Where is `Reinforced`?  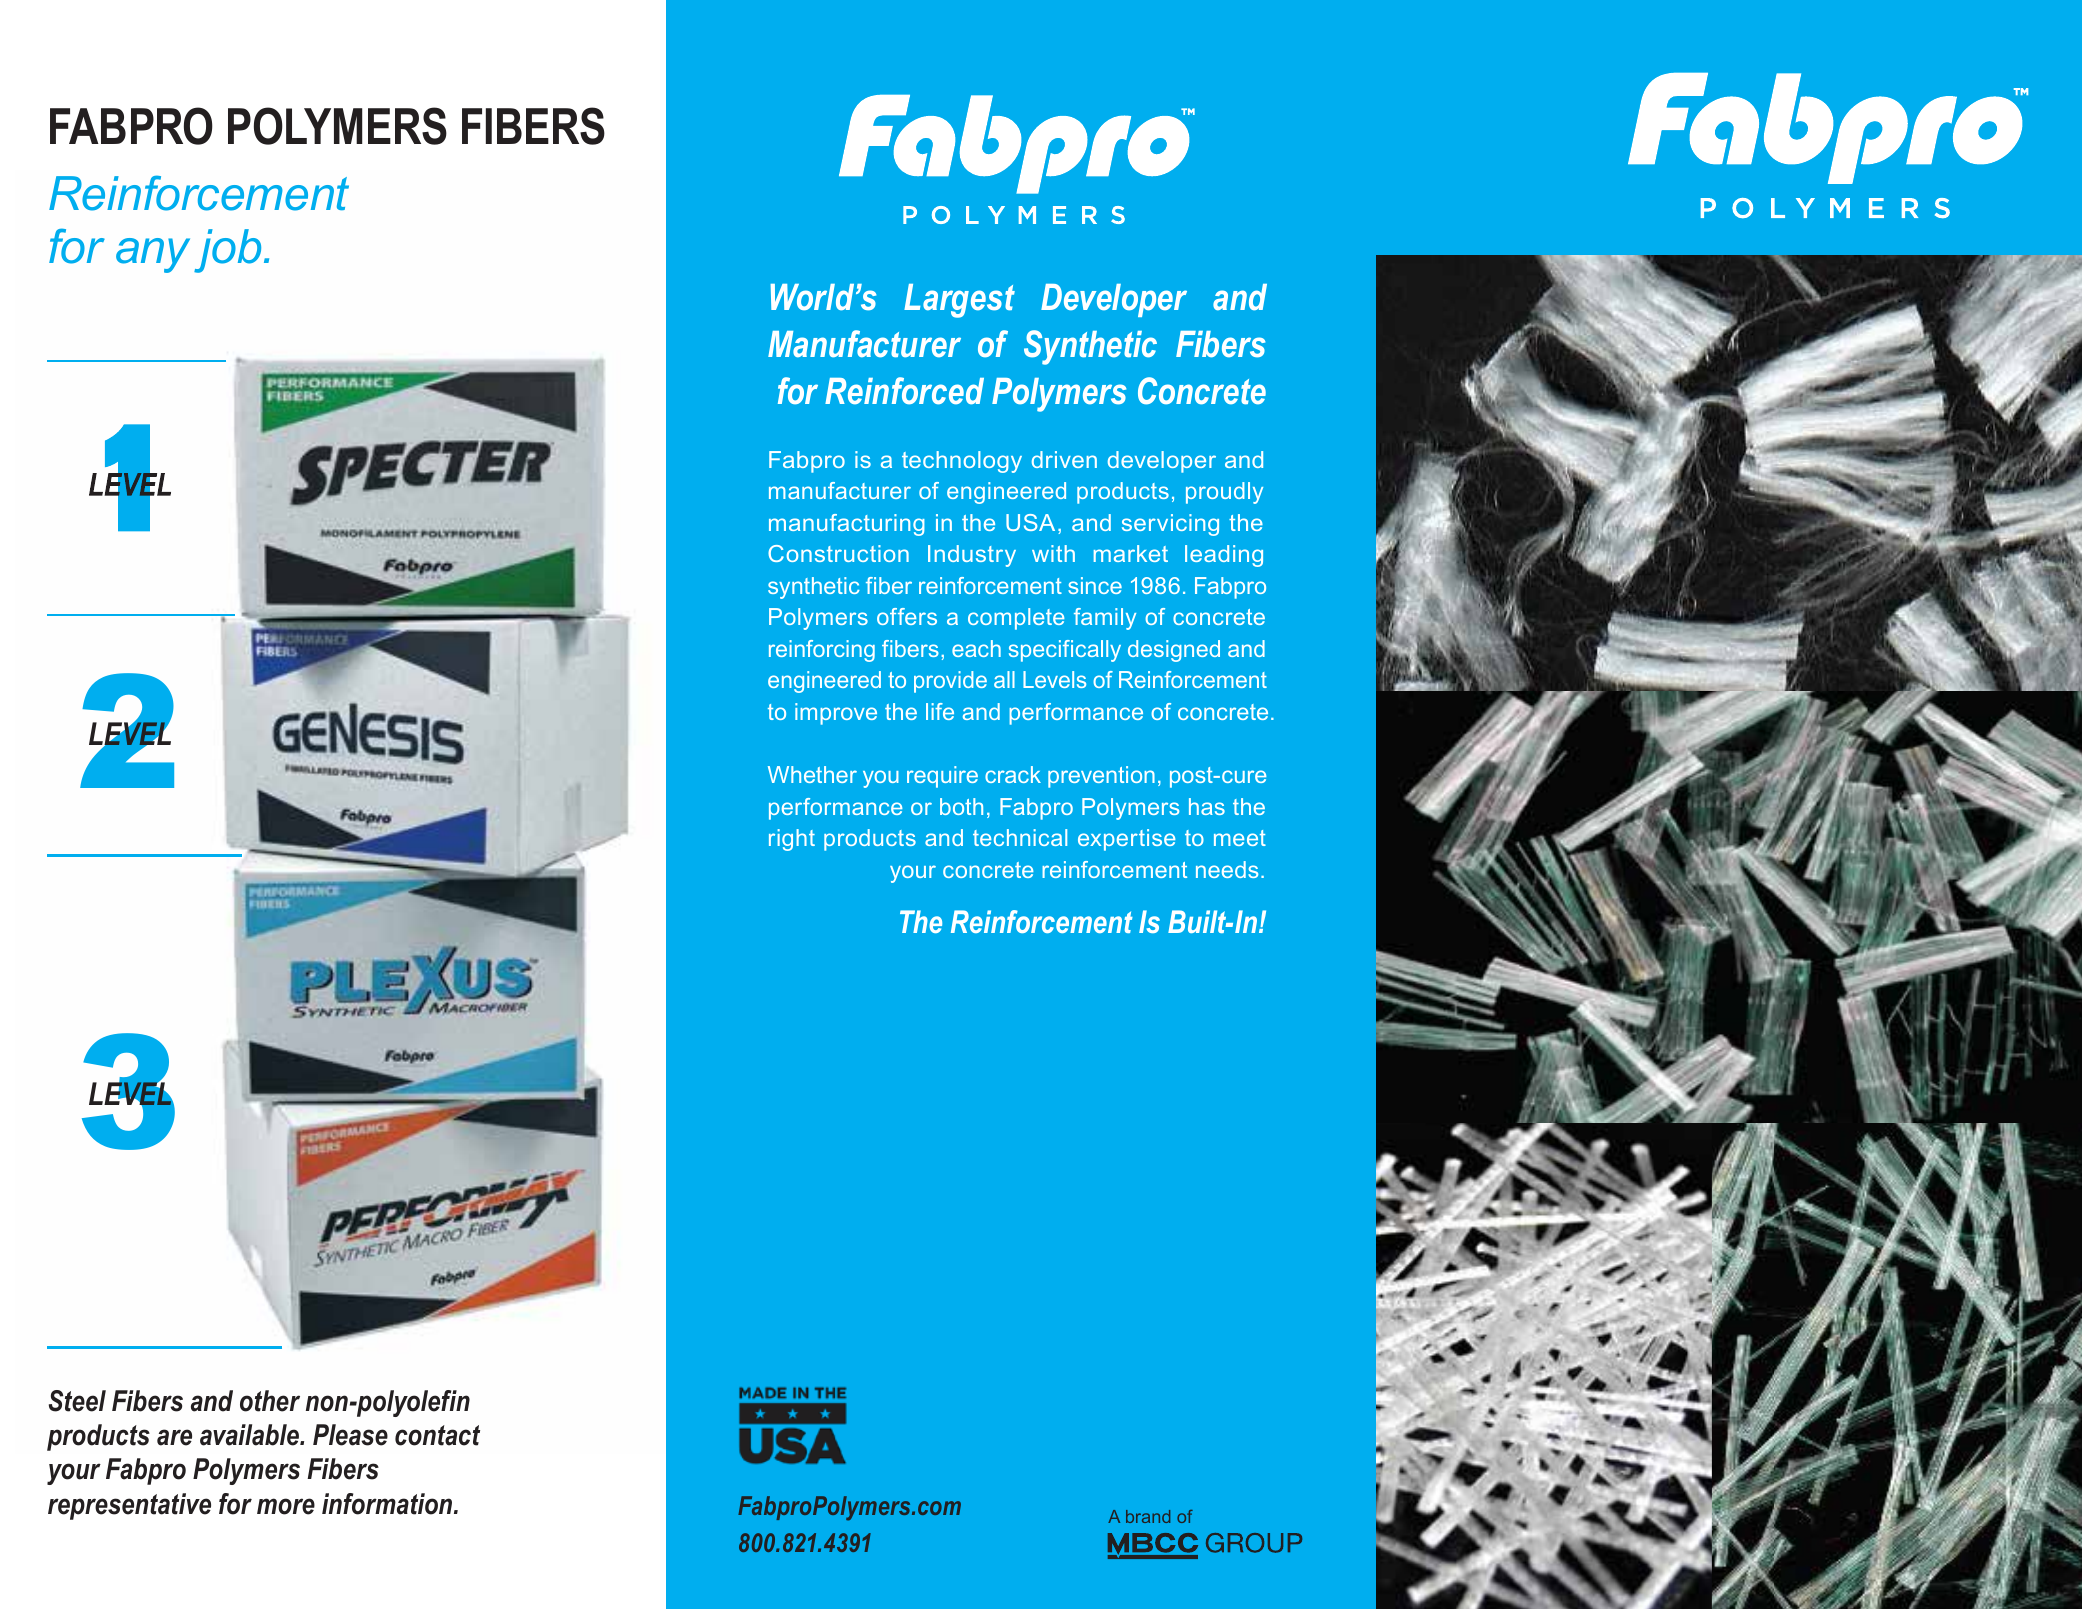 Reinforced is located at coordinates (904, 391).
